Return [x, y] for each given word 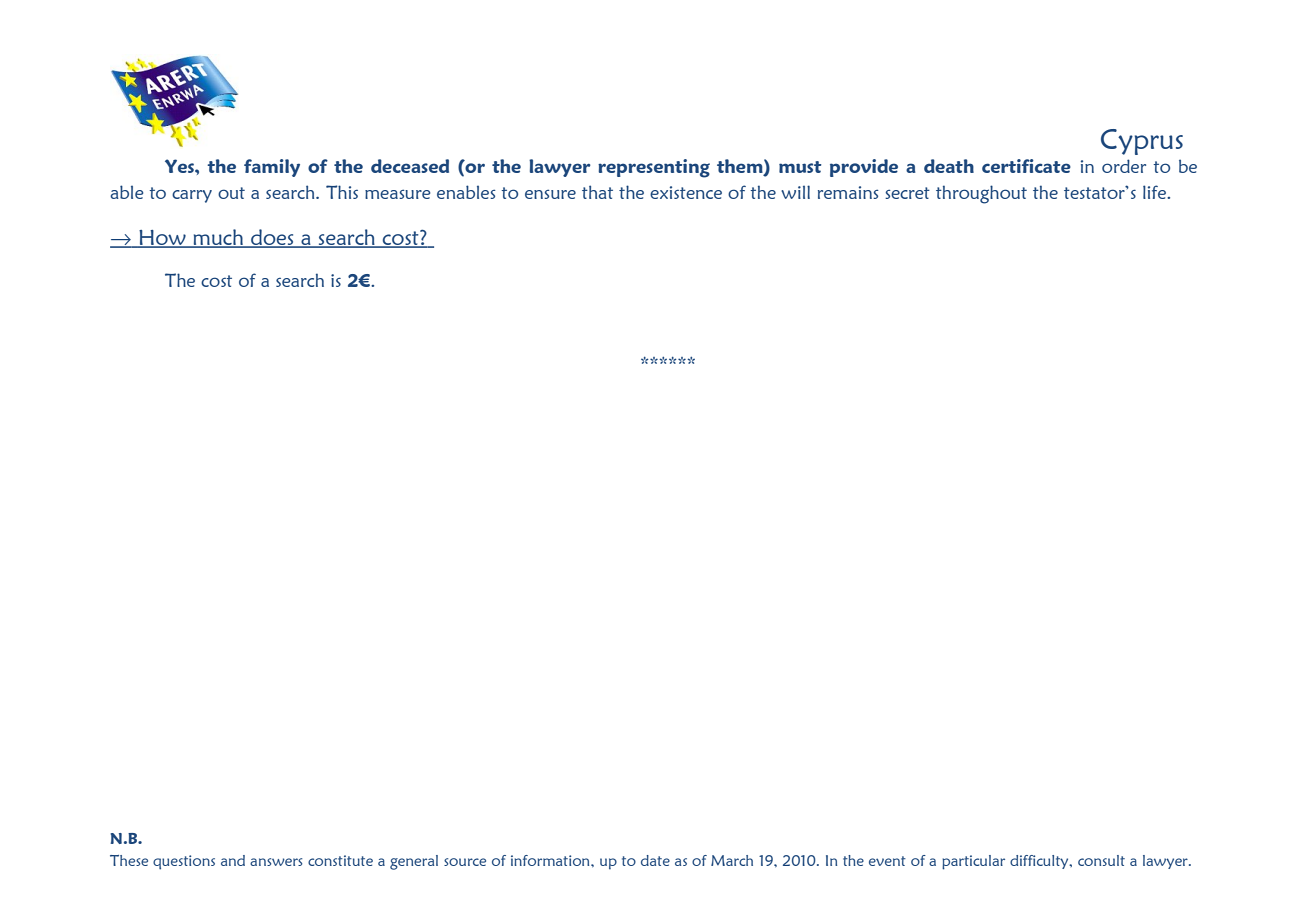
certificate [1026, 166]
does [272, 238]
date [655, 860]
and [233, 860]
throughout [981, 194]
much [218, 238]
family [272, 168]
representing [654, 168]
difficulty [1040, 862]
